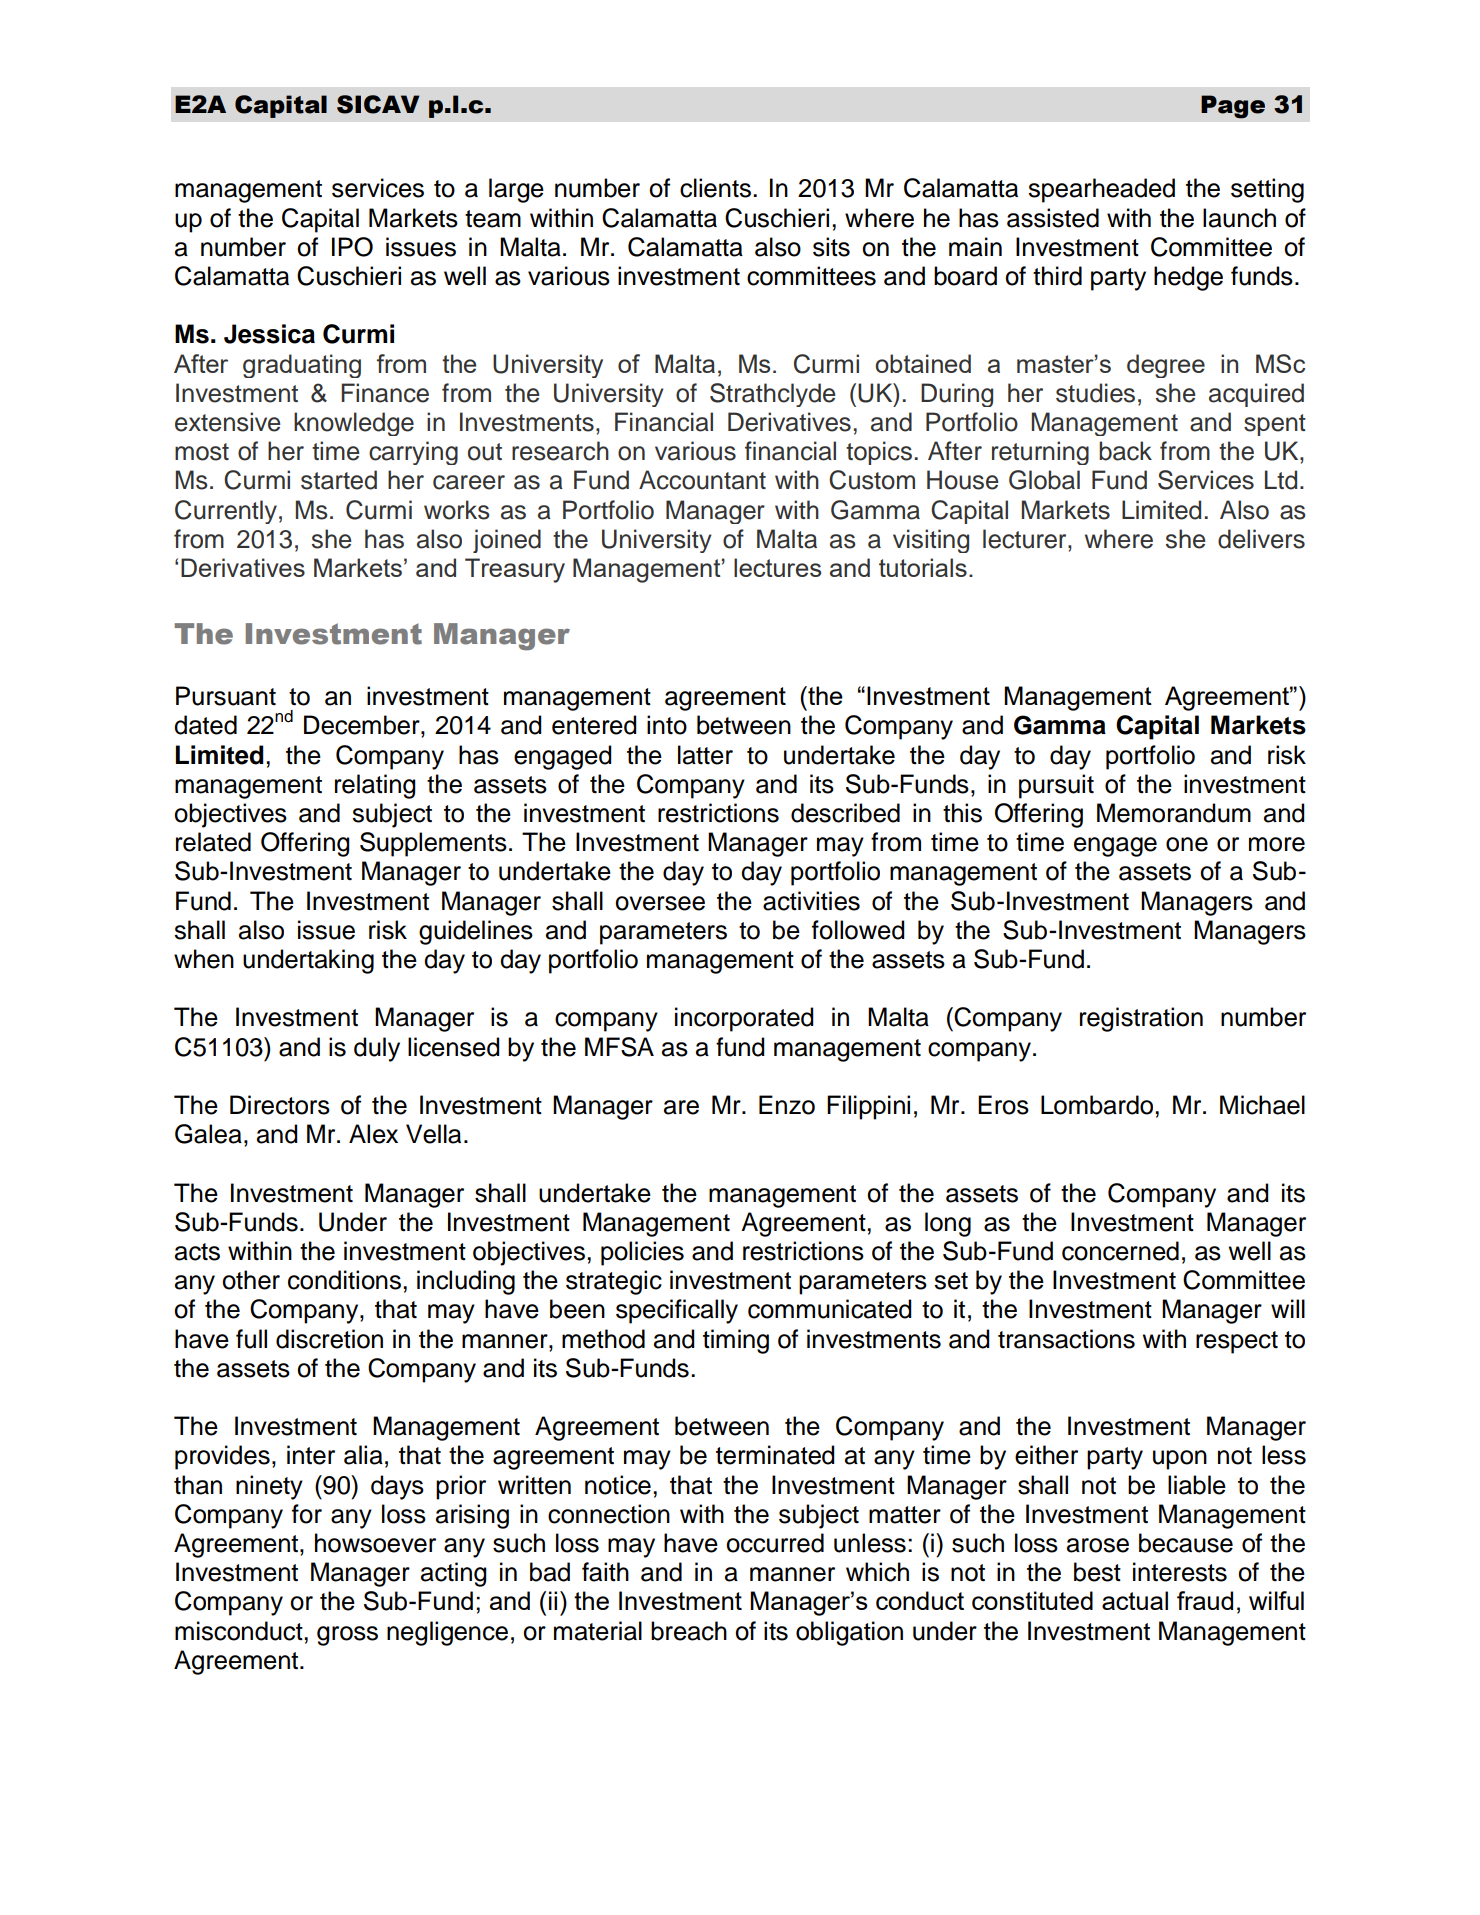 The height and width of the image is (1915, 1480). Describe the element at coordinates (787, 1105) in the image. I see `Enzo` at that location.
